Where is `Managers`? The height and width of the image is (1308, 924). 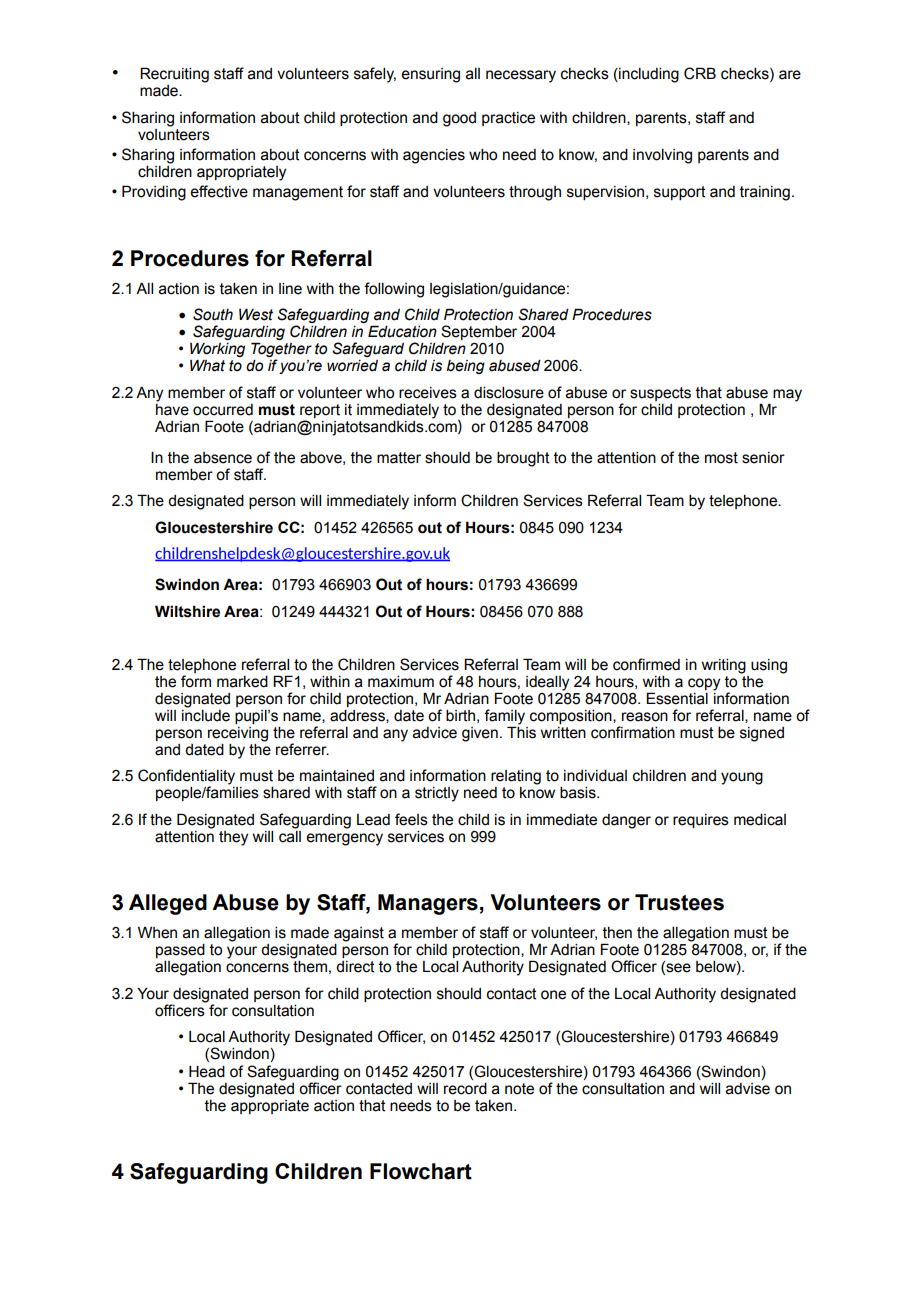 Managers is located at coordinates (428, 904).
